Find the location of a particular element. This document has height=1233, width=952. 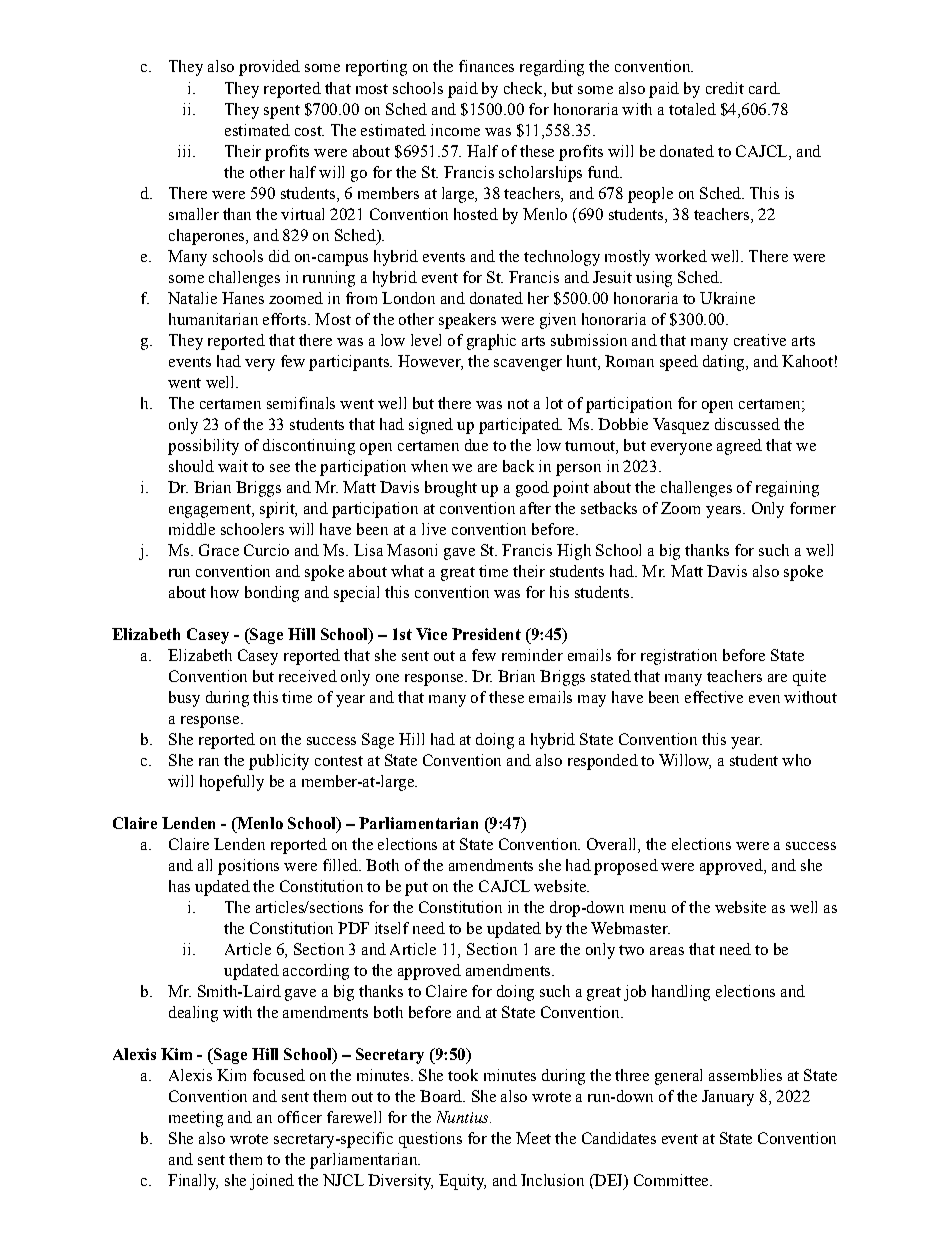

menu is located at coordinates (648, 909).
